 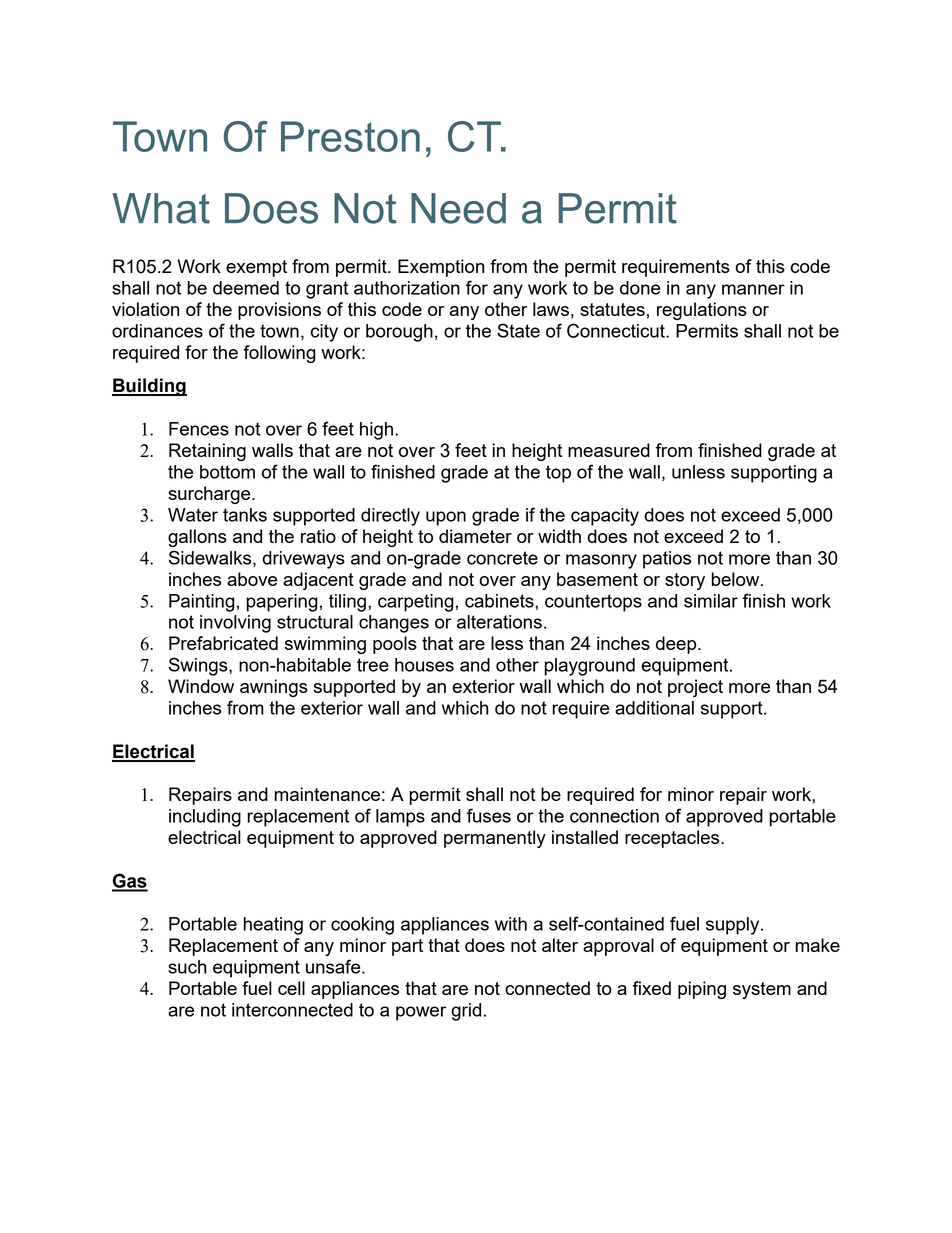 What do you see at coordinates (673, 839) in the image?
I see `receptacles` at bounding box center [673, 839].
